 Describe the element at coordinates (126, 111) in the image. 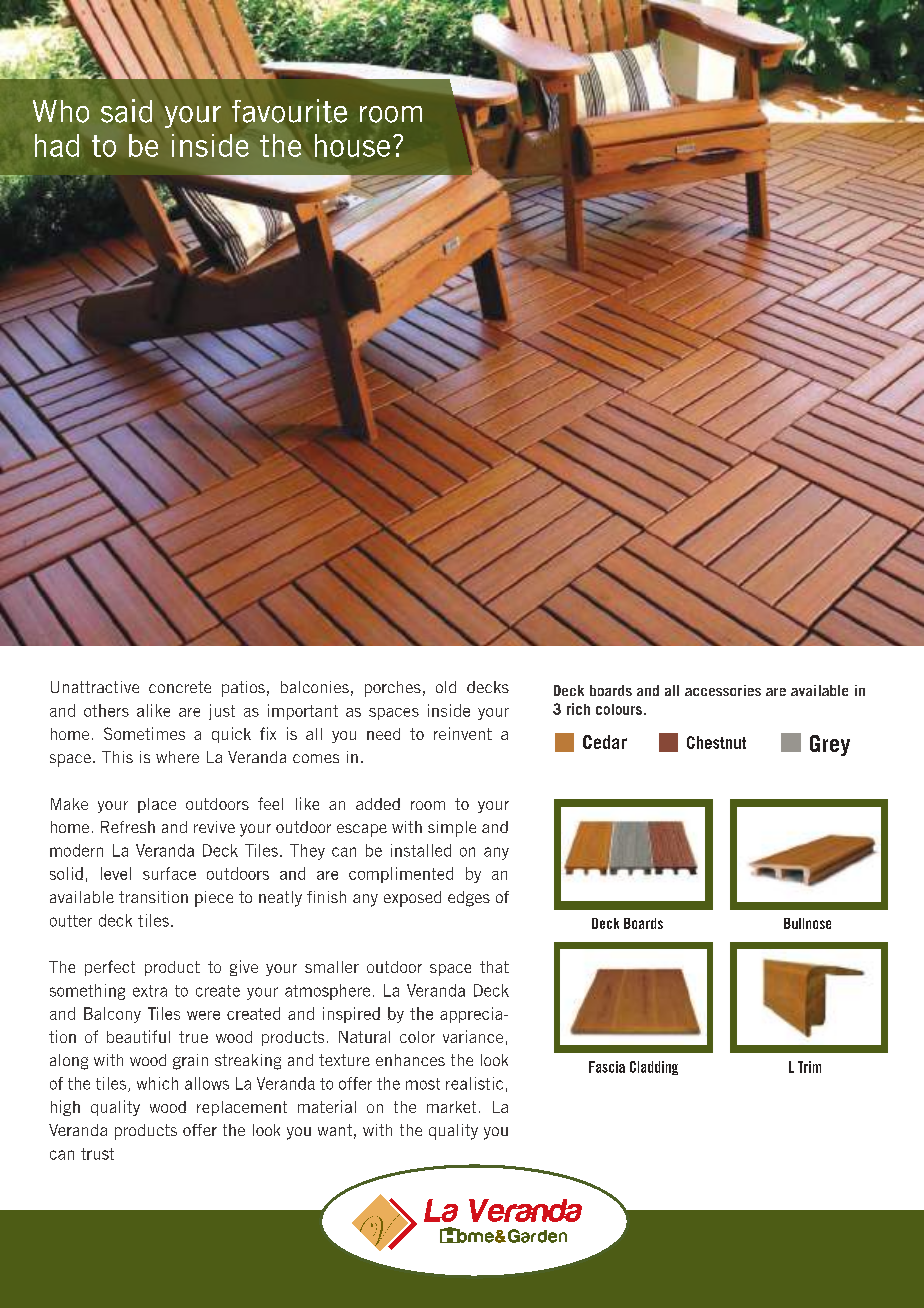

I see `said` at that location.
